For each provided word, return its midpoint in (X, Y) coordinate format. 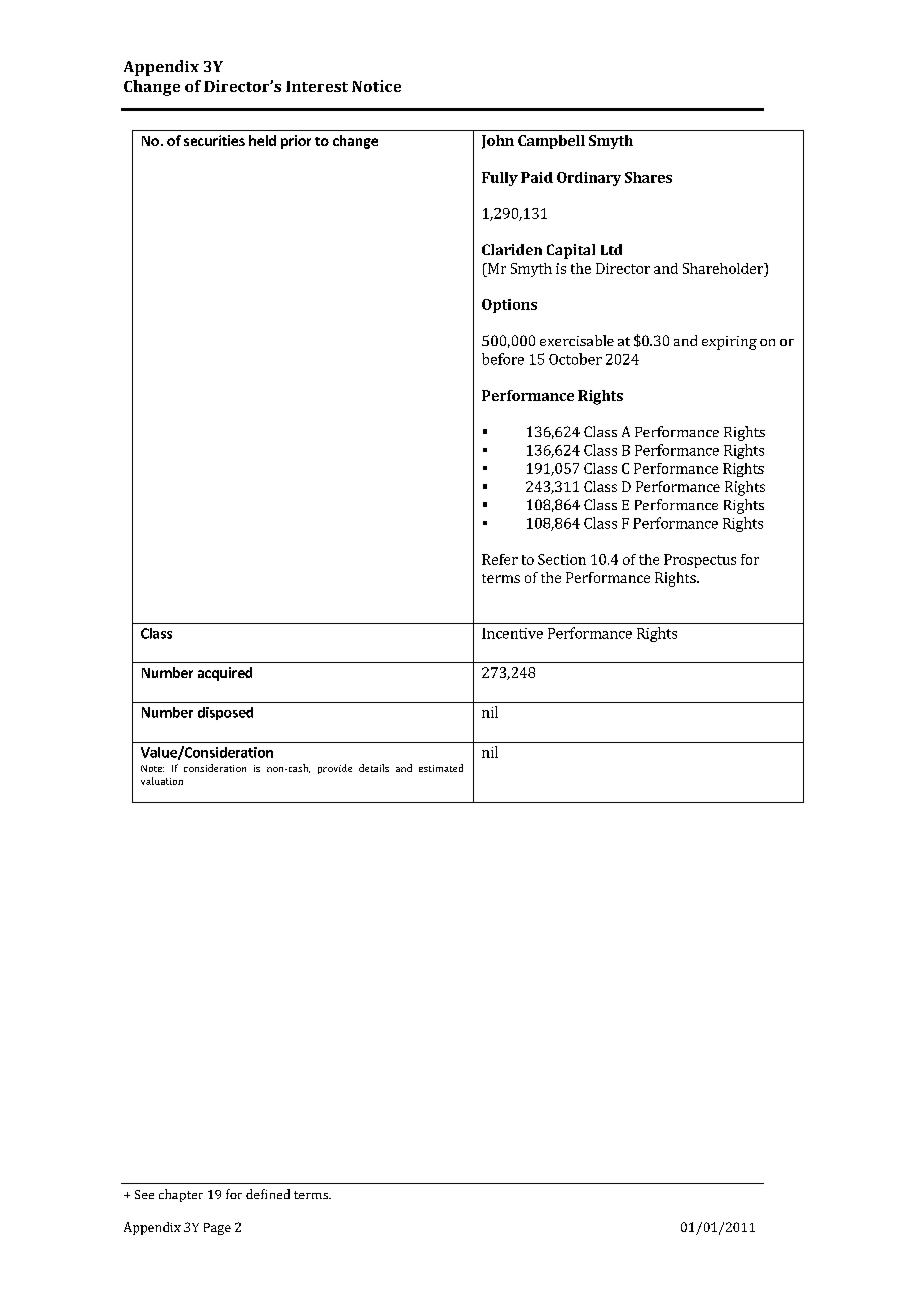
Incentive (512, 633)
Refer (500, 559)
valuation (162, 781)
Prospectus (700, 561)
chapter (181, 1195)
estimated (441, 768)
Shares (648, 177)
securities (214, 140)
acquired (225, 674)
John (498, 142)
